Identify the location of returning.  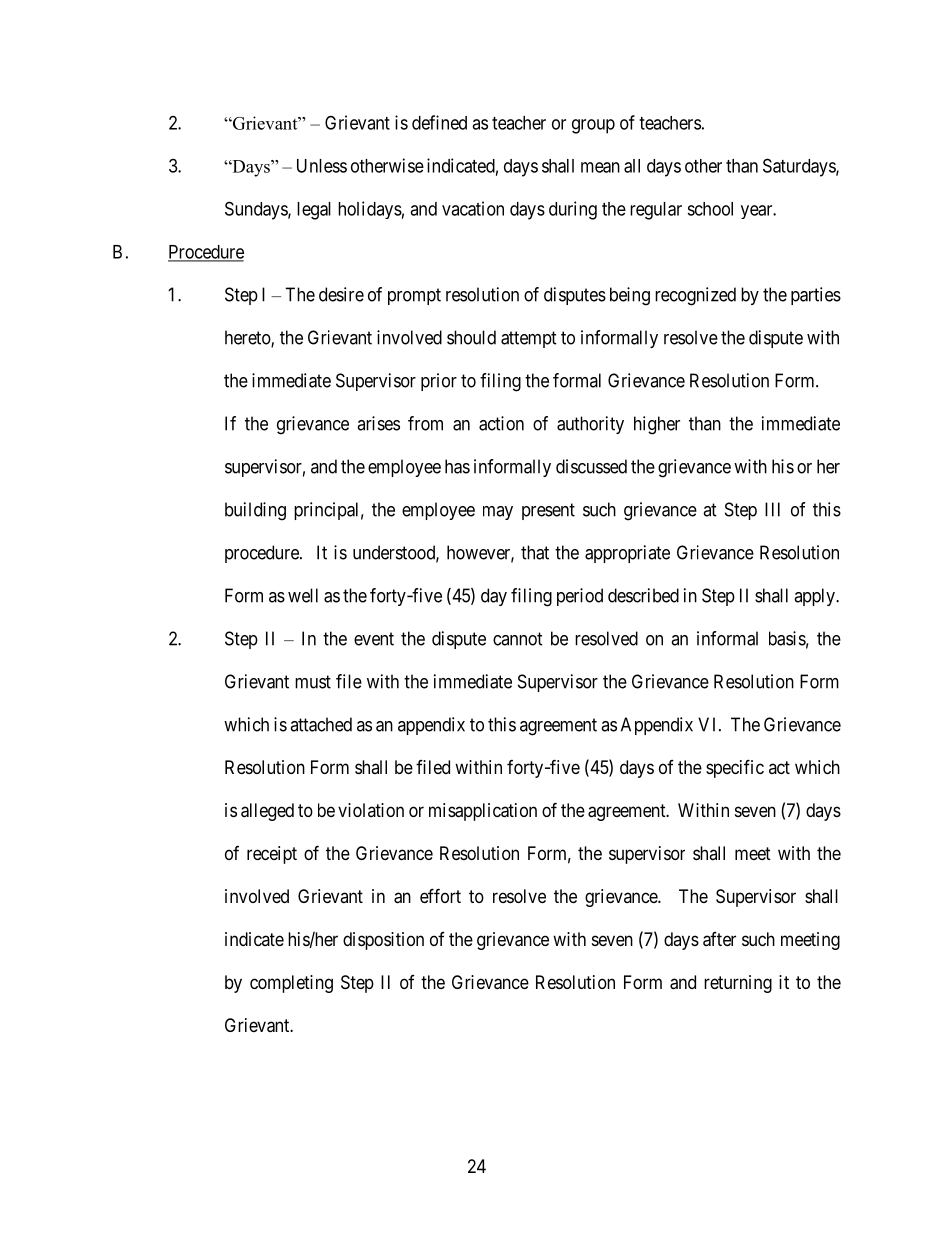
(738, 984).
